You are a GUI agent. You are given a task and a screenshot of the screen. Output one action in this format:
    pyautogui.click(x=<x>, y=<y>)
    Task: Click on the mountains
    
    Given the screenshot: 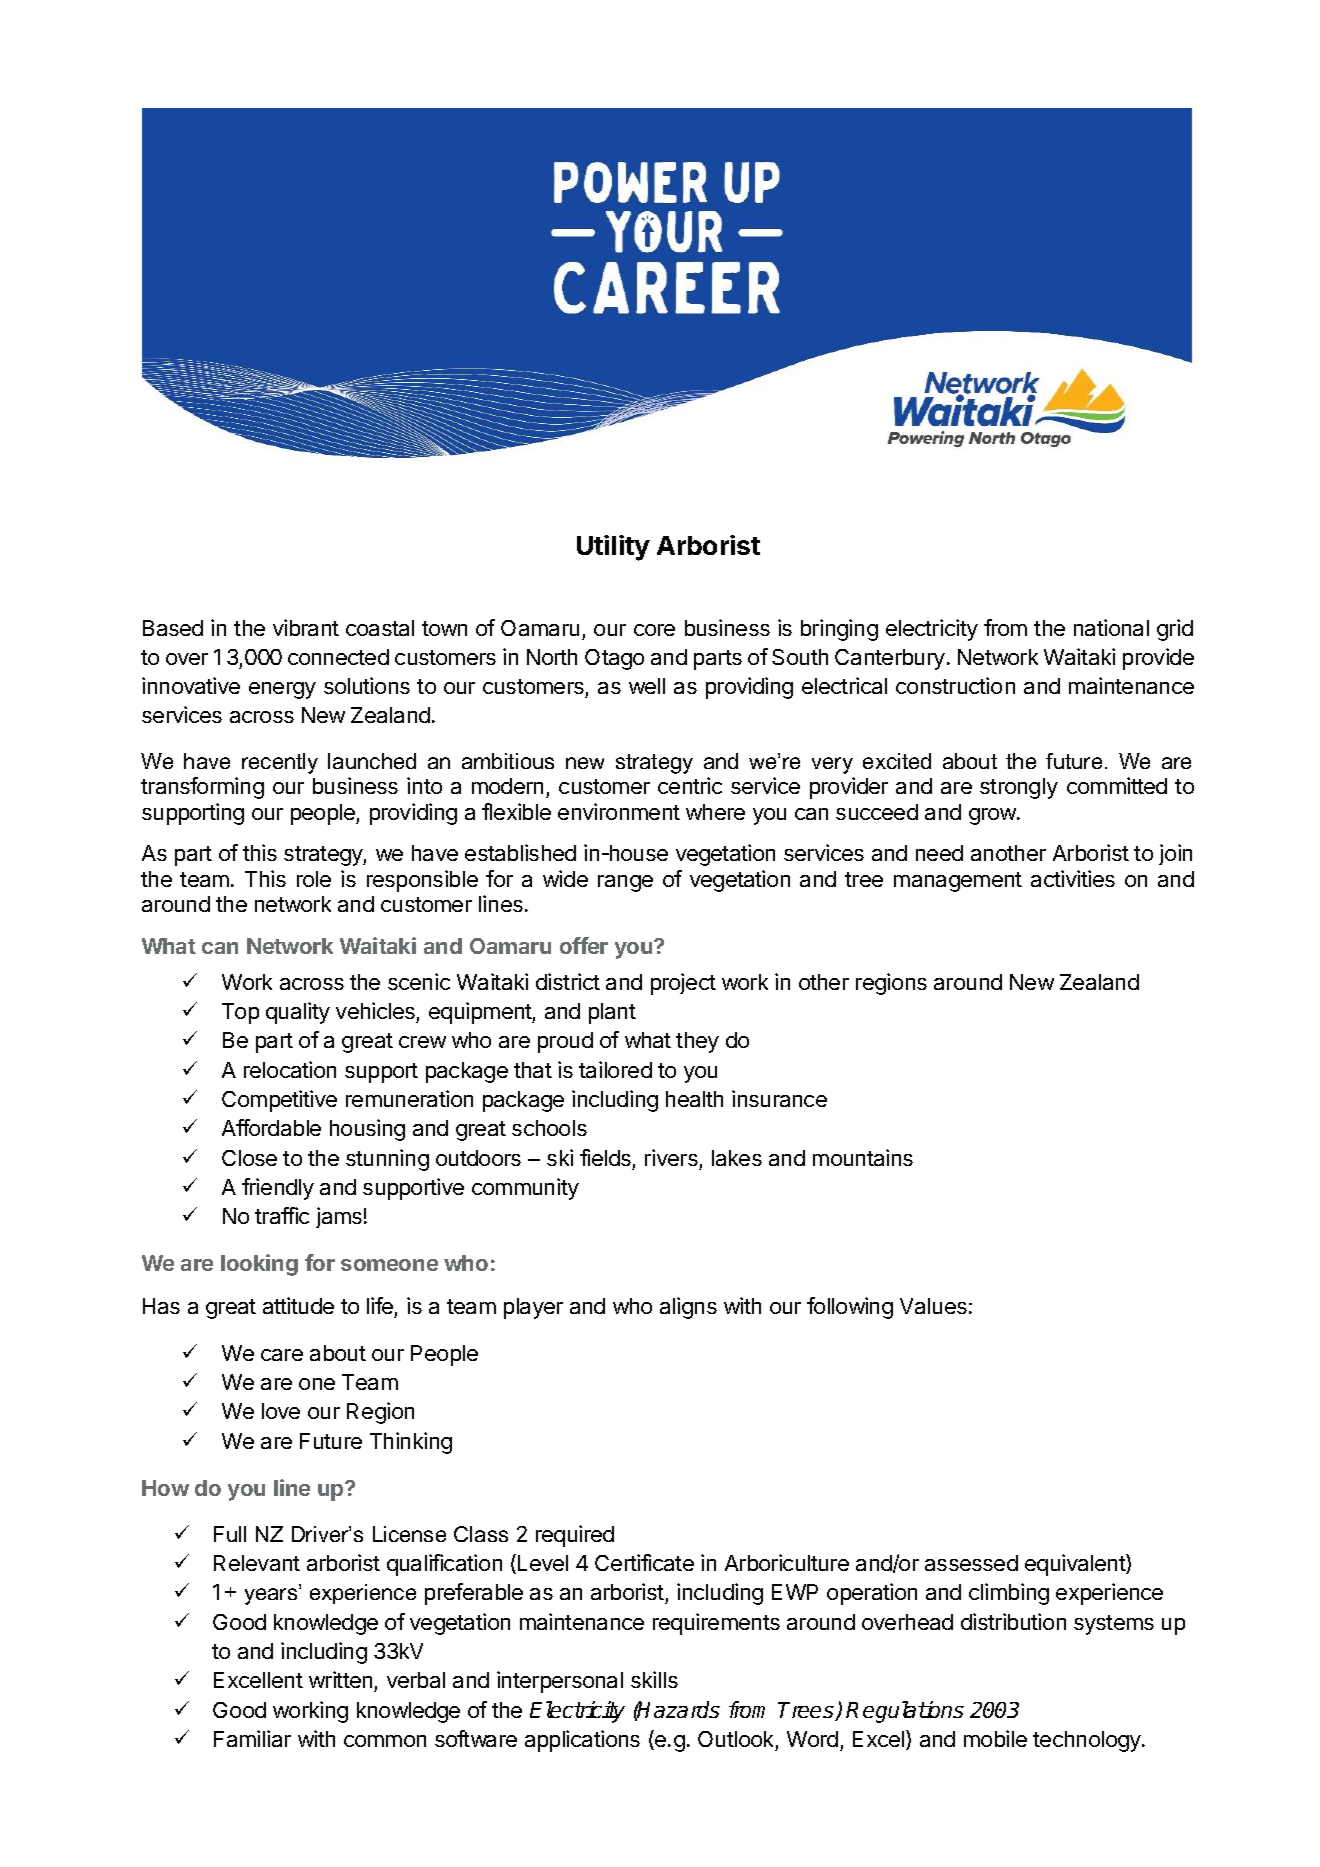 What is the action you would take?
    pyautogui.click(x=863, y=1157)
